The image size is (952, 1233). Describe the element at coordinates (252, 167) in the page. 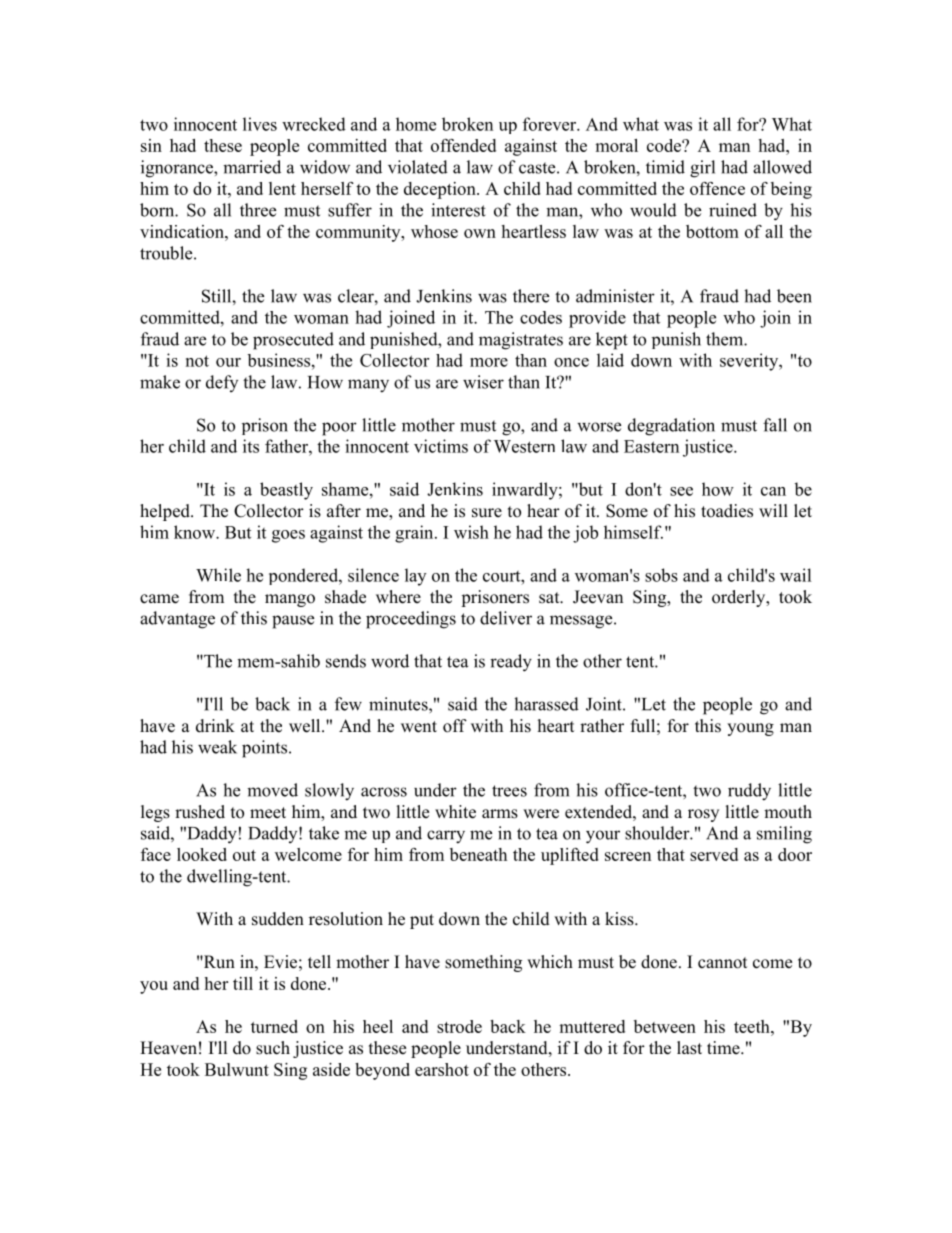

I see `married` at that location.
